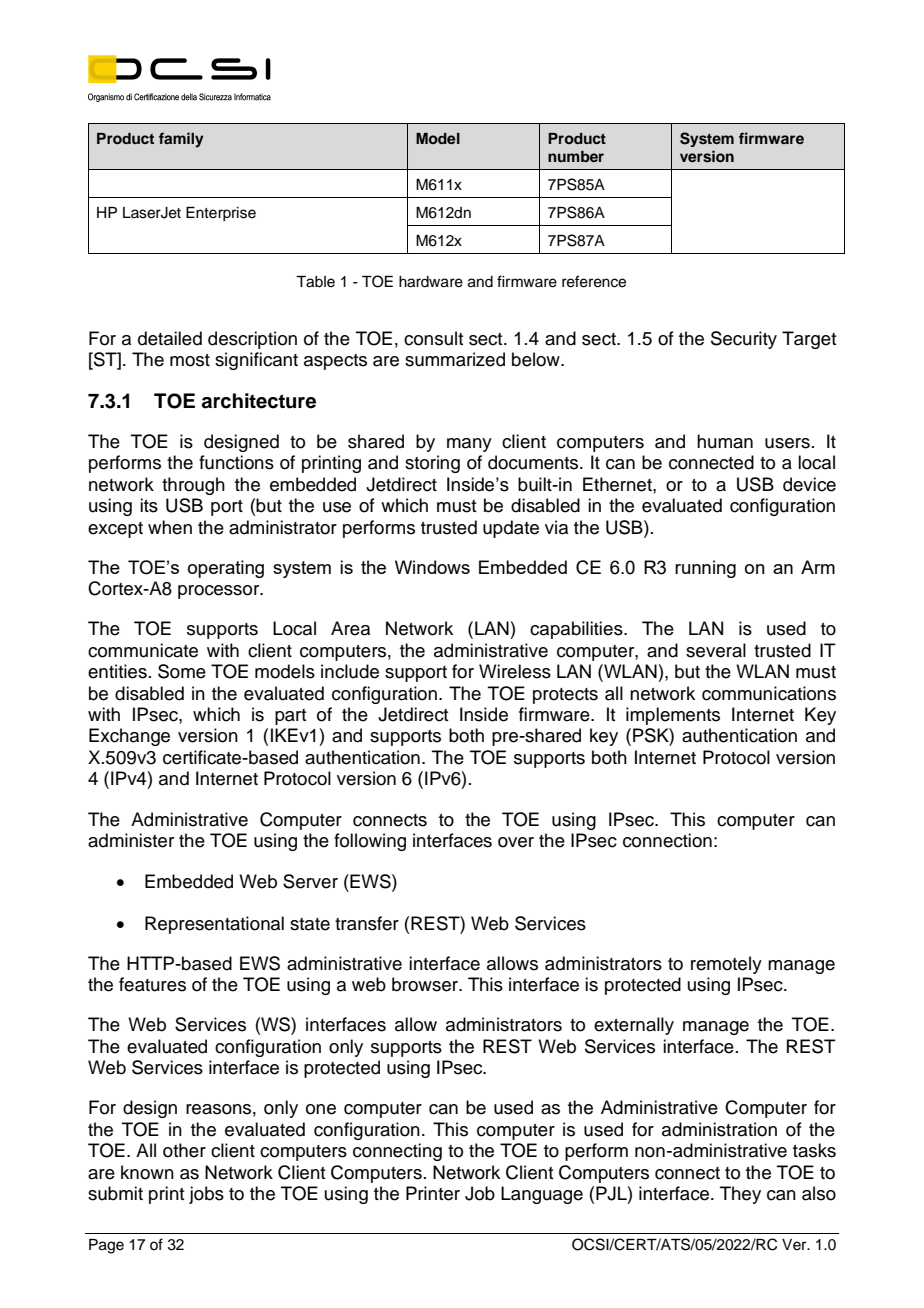 This document has width=924, height=1308. I want to click on remotely, so click(726, 965).
